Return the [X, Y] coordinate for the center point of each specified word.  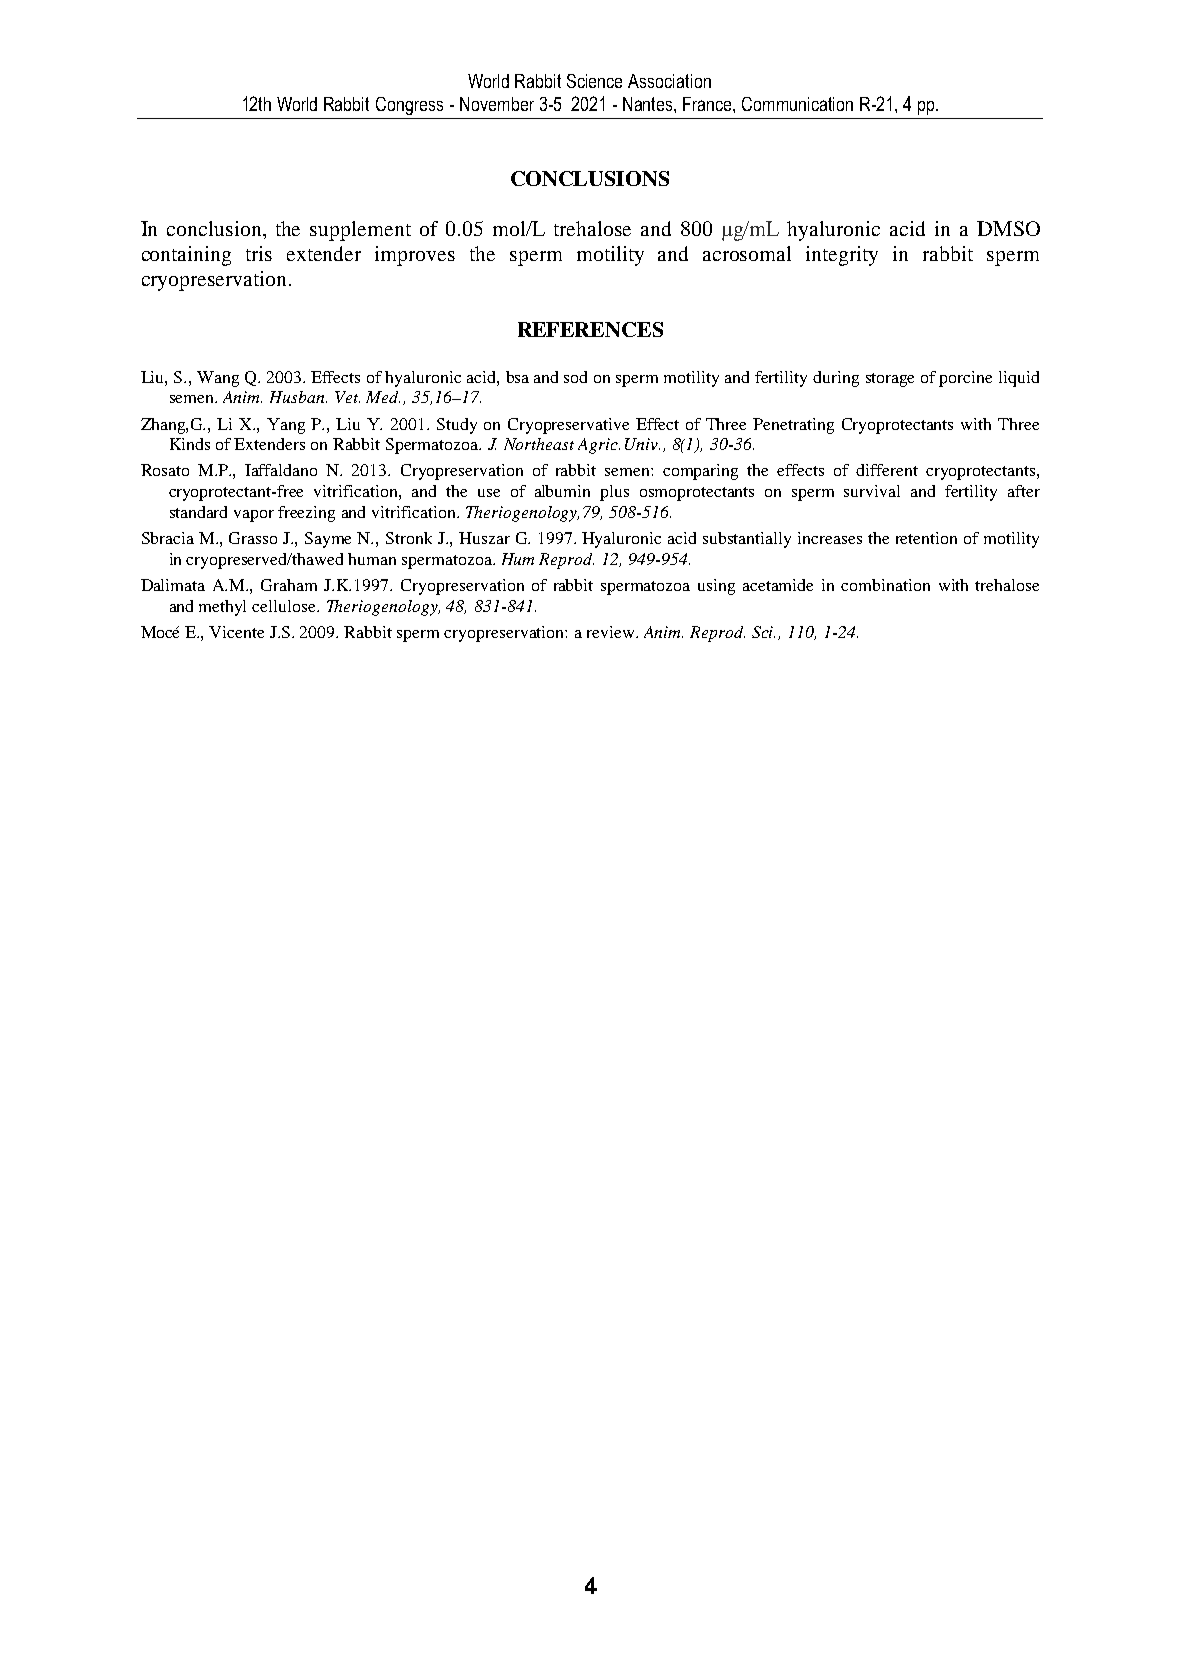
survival [872, 491]
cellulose [285, 606]
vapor [254, 516]
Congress [409, 106]
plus [614, 493]
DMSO [1008, 228]
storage [890, 380]
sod [575, 377]
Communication [797, 104]
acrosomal [747, 253]
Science [594, 81]
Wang [218, 379]
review [612, 632]
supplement [360, 231]
